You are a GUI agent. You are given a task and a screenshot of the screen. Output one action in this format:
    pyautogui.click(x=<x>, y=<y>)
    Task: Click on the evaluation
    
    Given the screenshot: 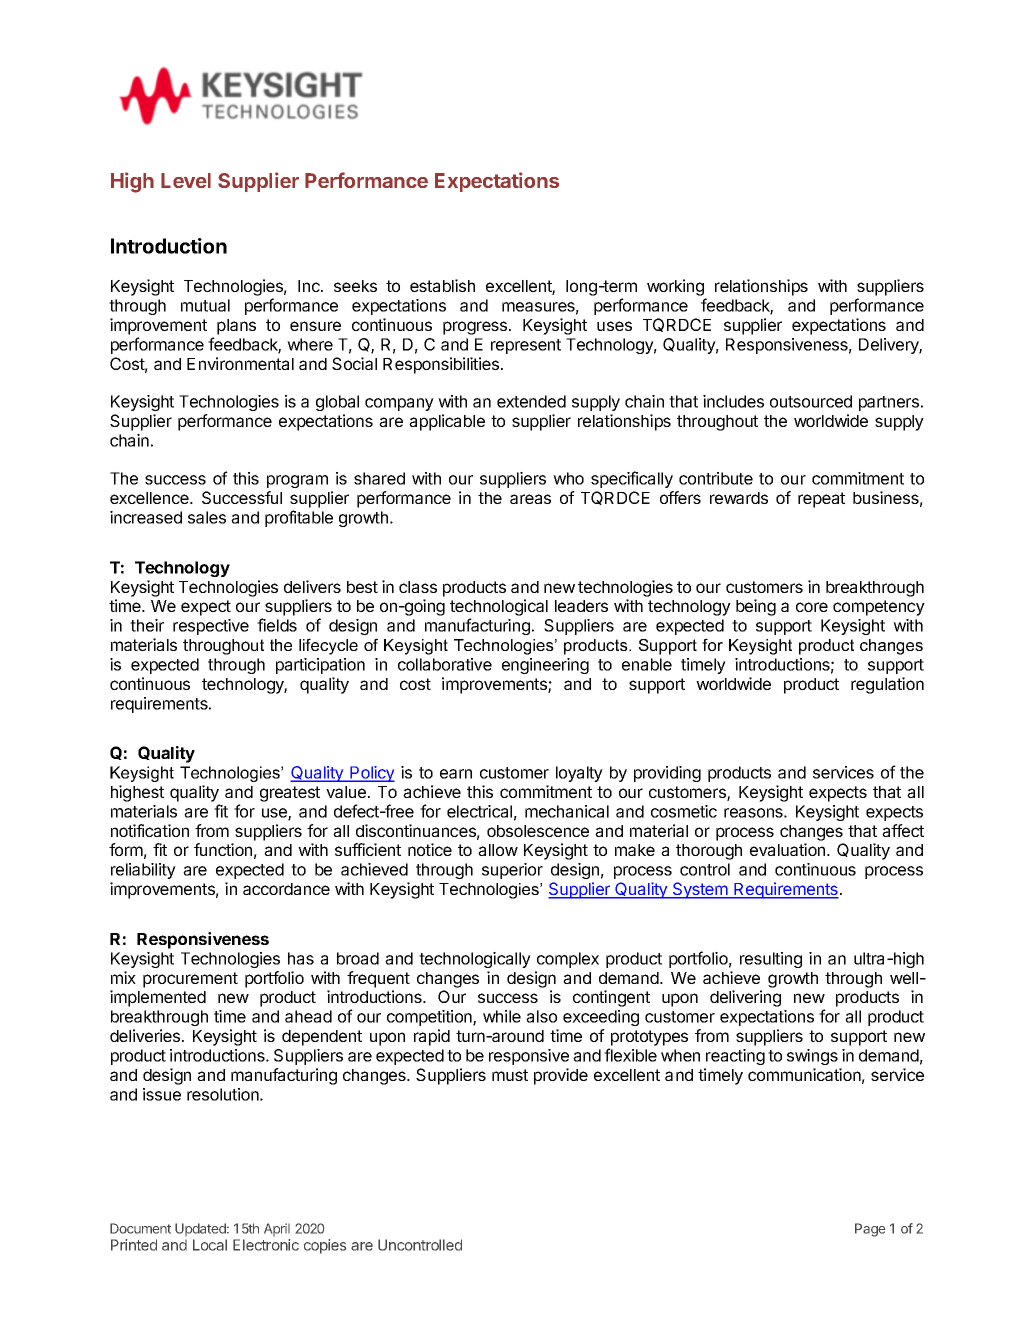 What is the action you would take?
    pyautogui.click(x=789, y=849)
